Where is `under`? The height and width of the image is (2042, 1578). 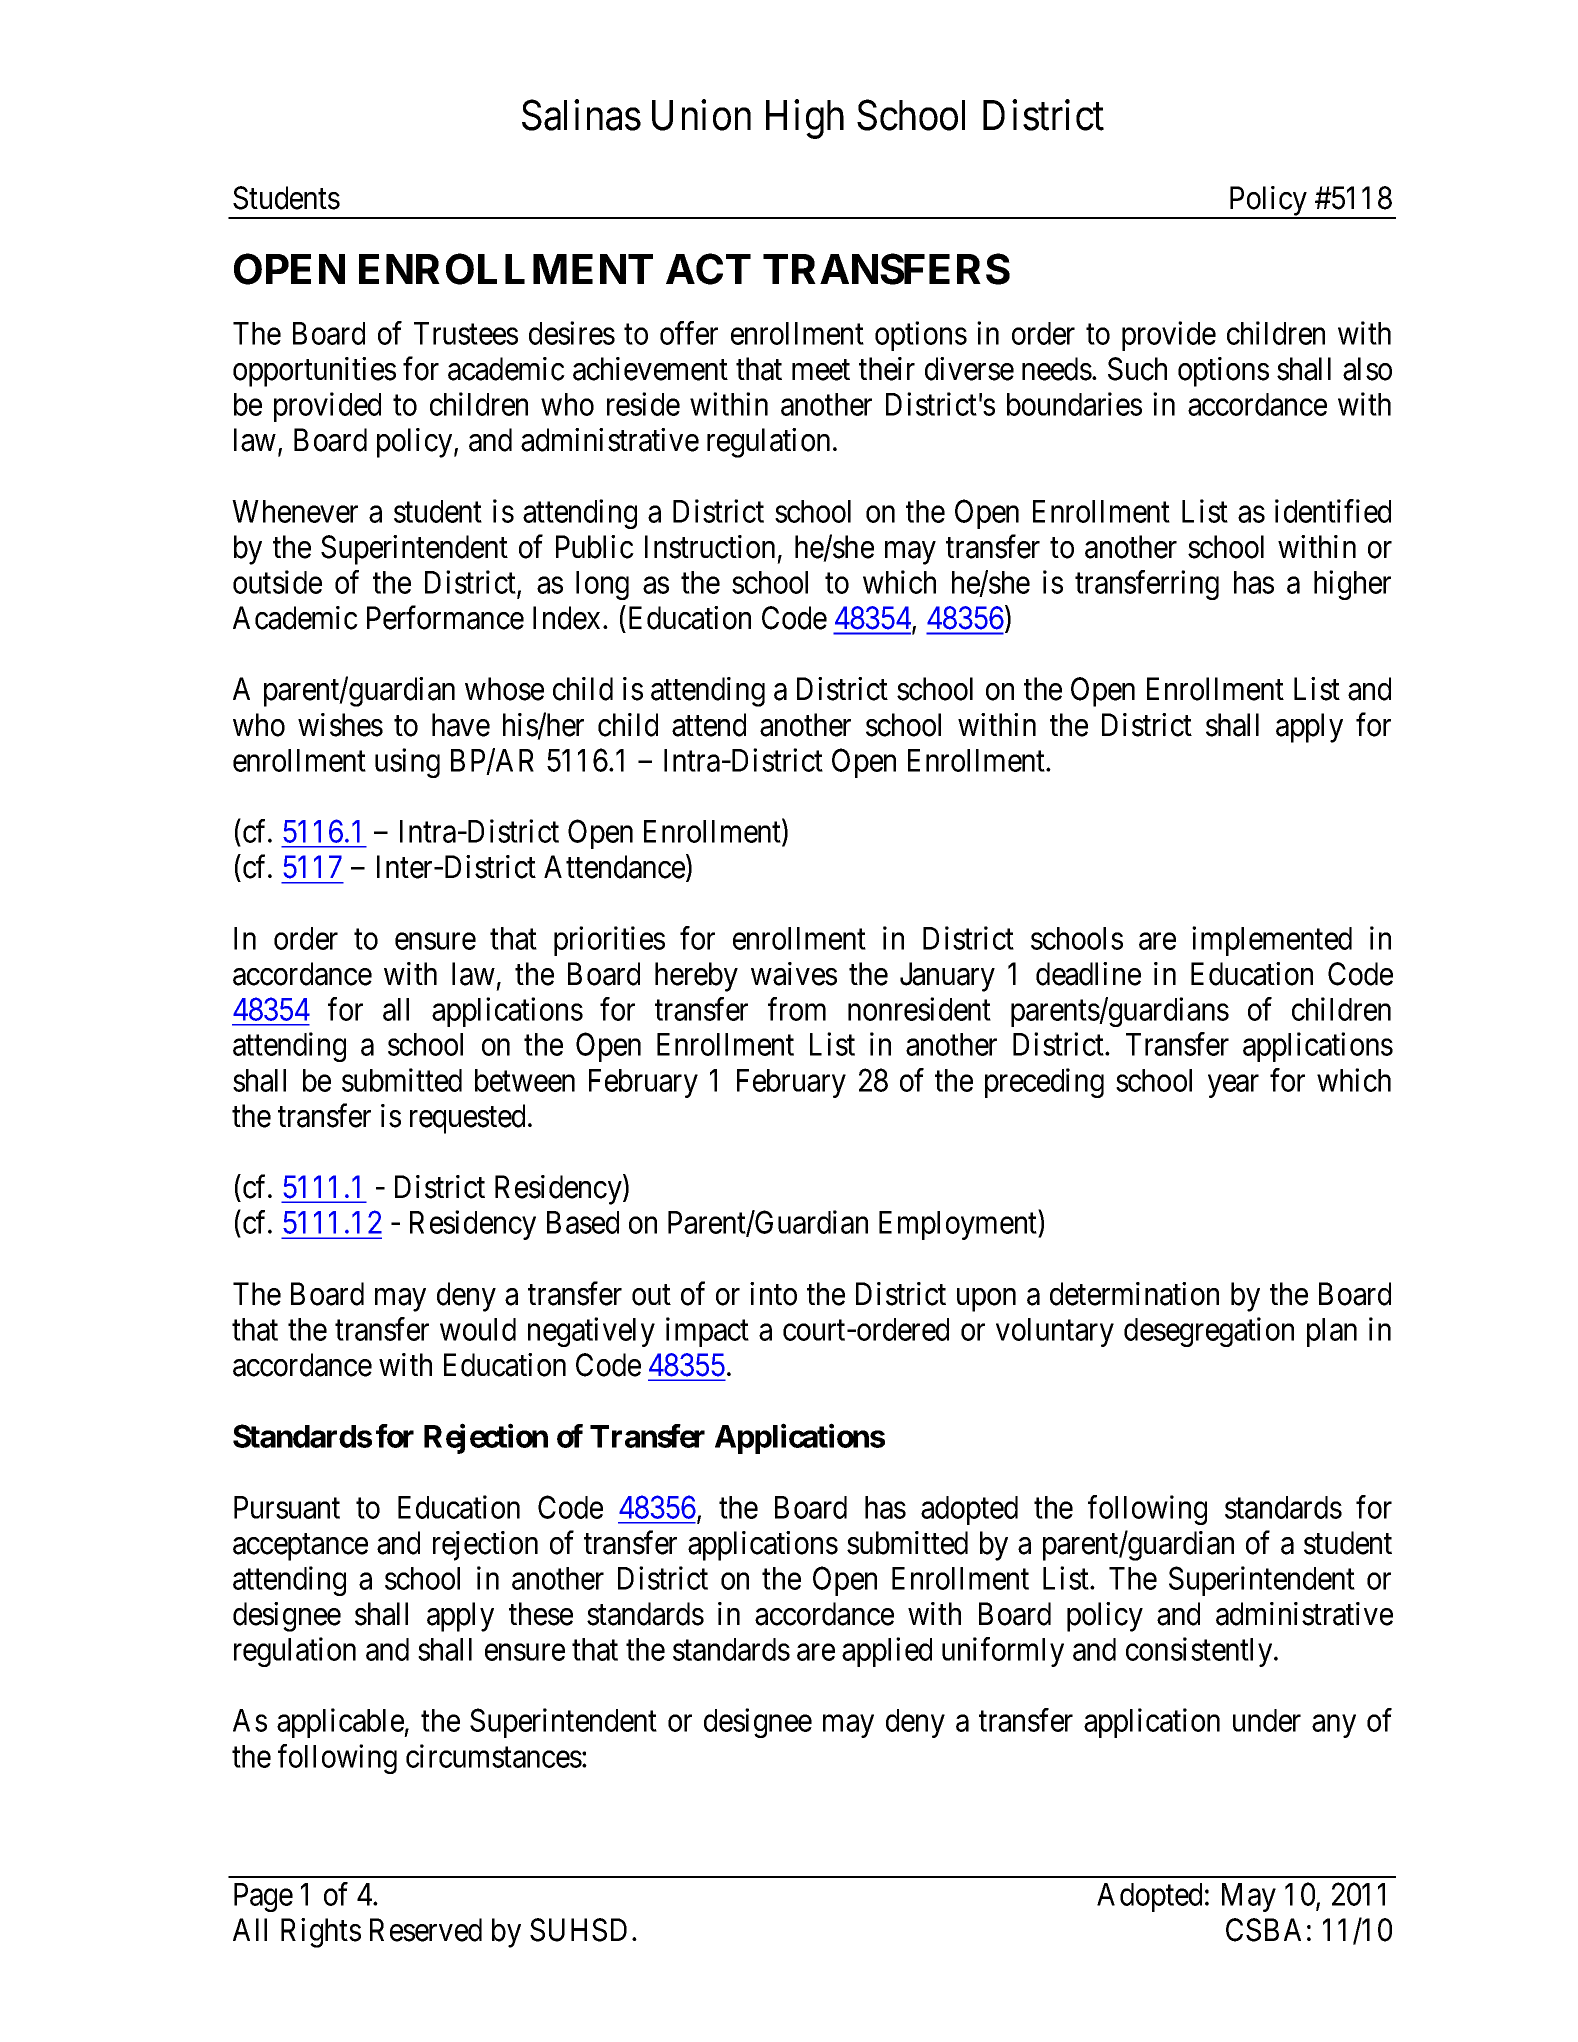
under is located at coordinates (1267, 1720).
